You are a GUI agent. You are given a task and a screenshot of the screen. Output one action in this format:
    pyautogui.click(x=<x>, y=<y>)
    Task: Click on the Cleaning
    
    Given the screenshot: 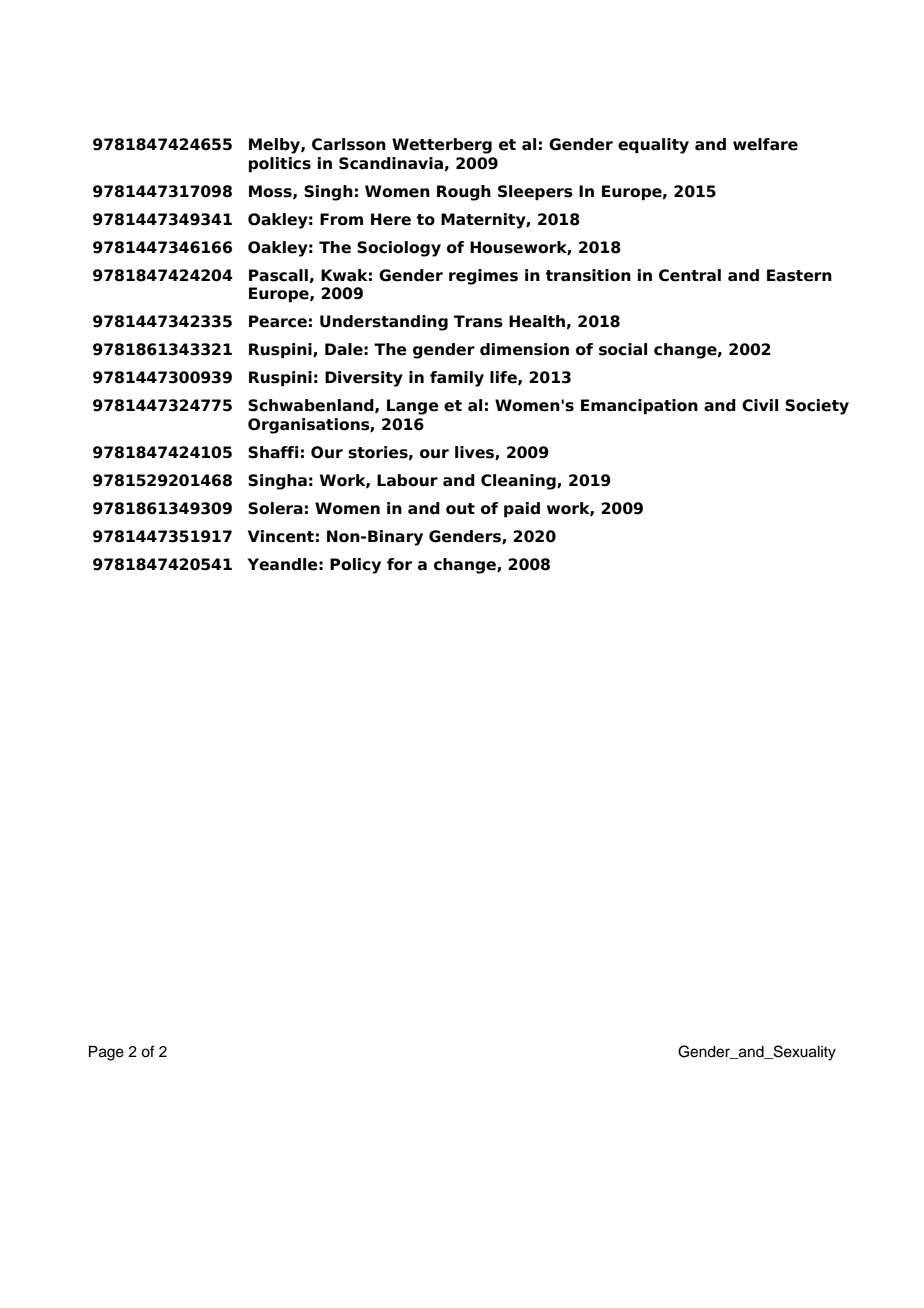 What is the action you would take?
    pyautogui.click(x=519, y=482)
